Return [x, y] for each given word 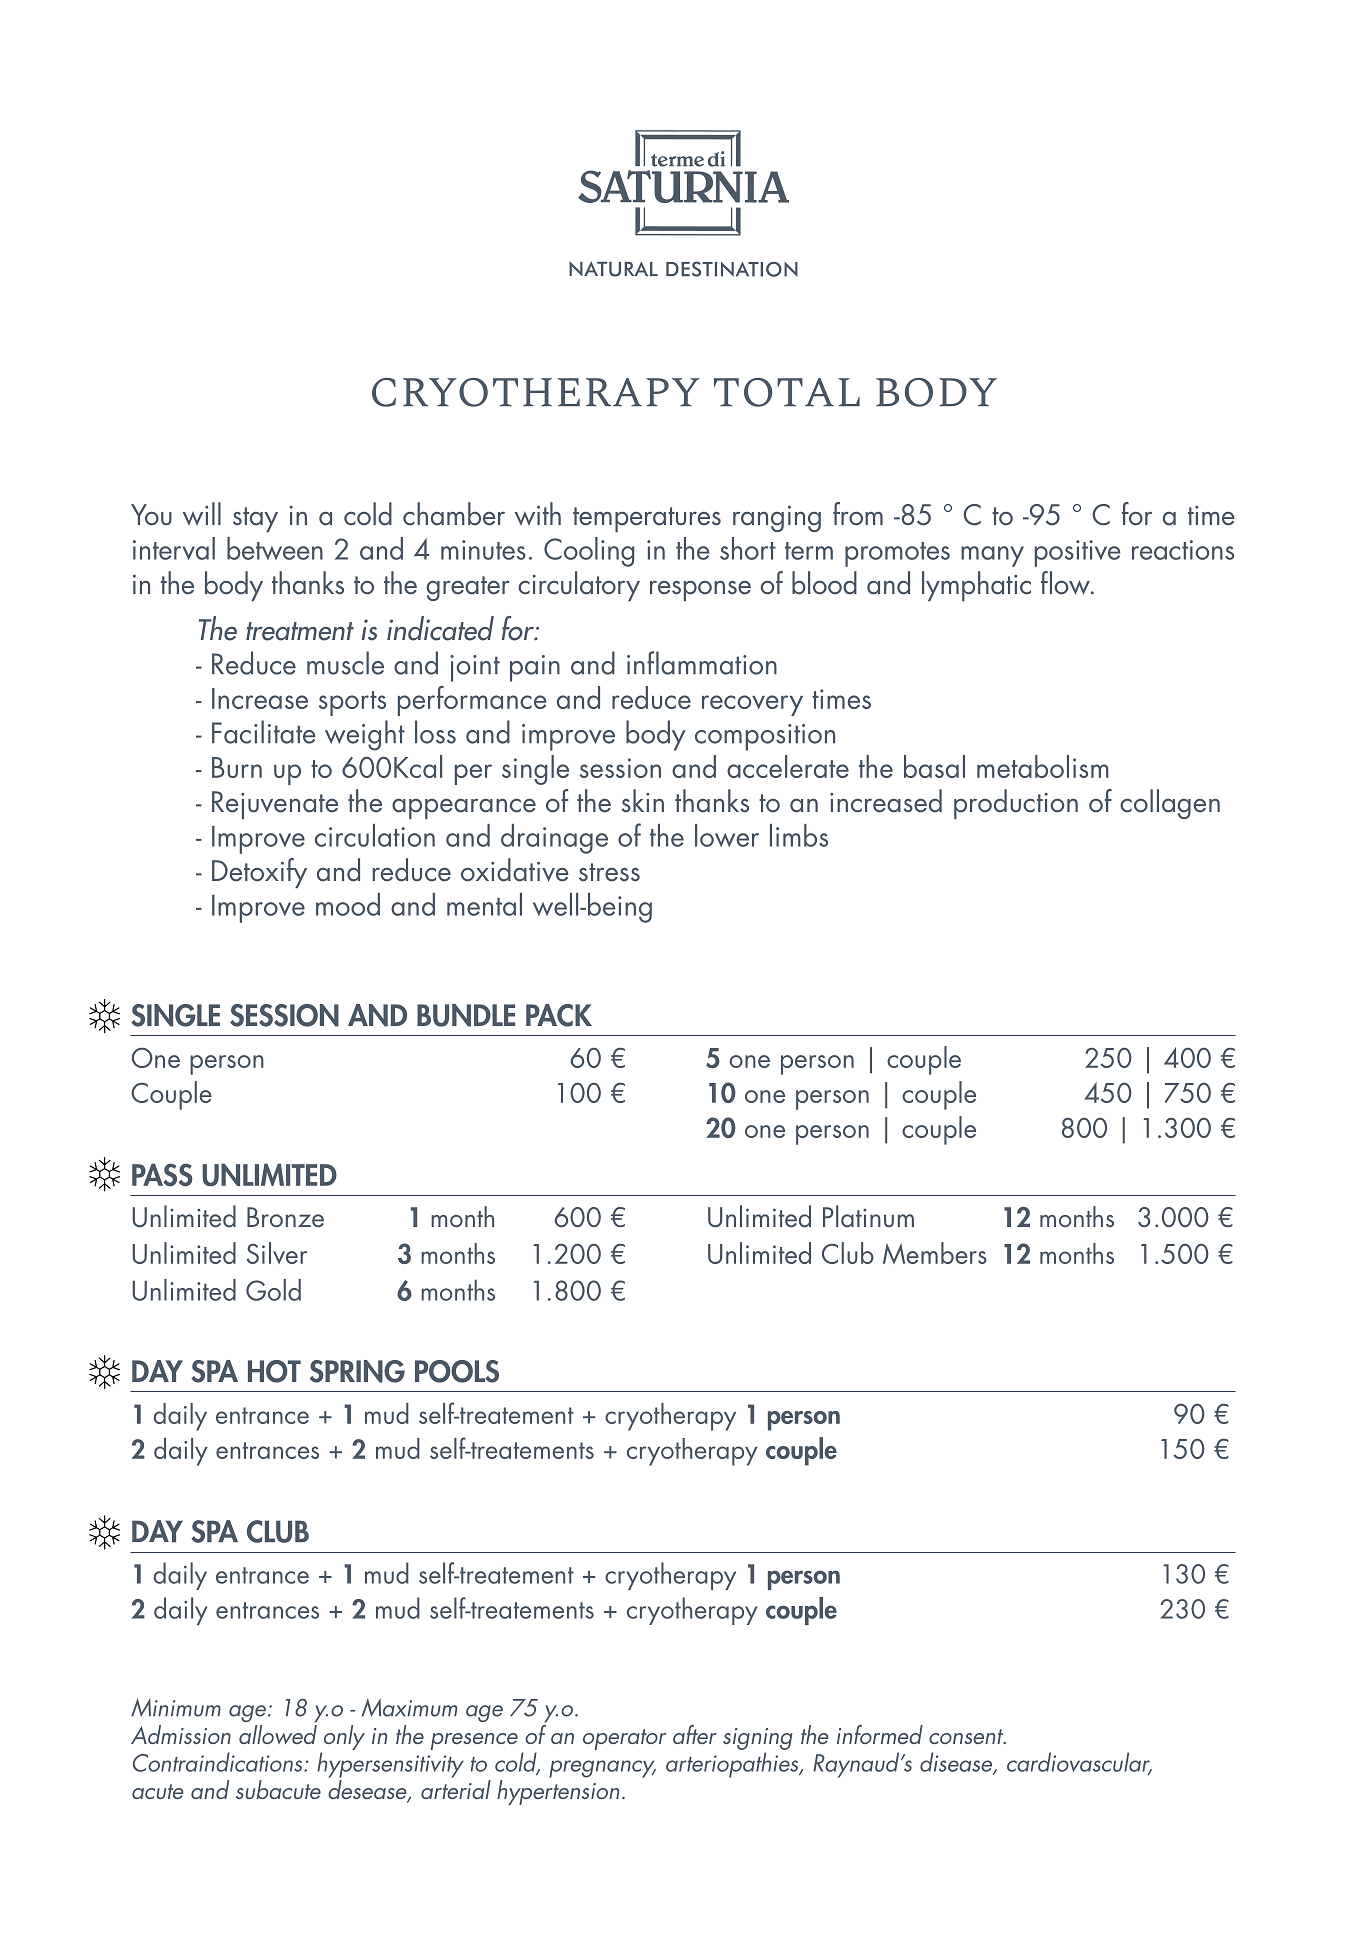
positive [1077, 553]
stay [255, 519]
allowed [278, 1733]
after [695, 1734]
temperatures [647, 519]
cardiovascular [1079, 1763]
